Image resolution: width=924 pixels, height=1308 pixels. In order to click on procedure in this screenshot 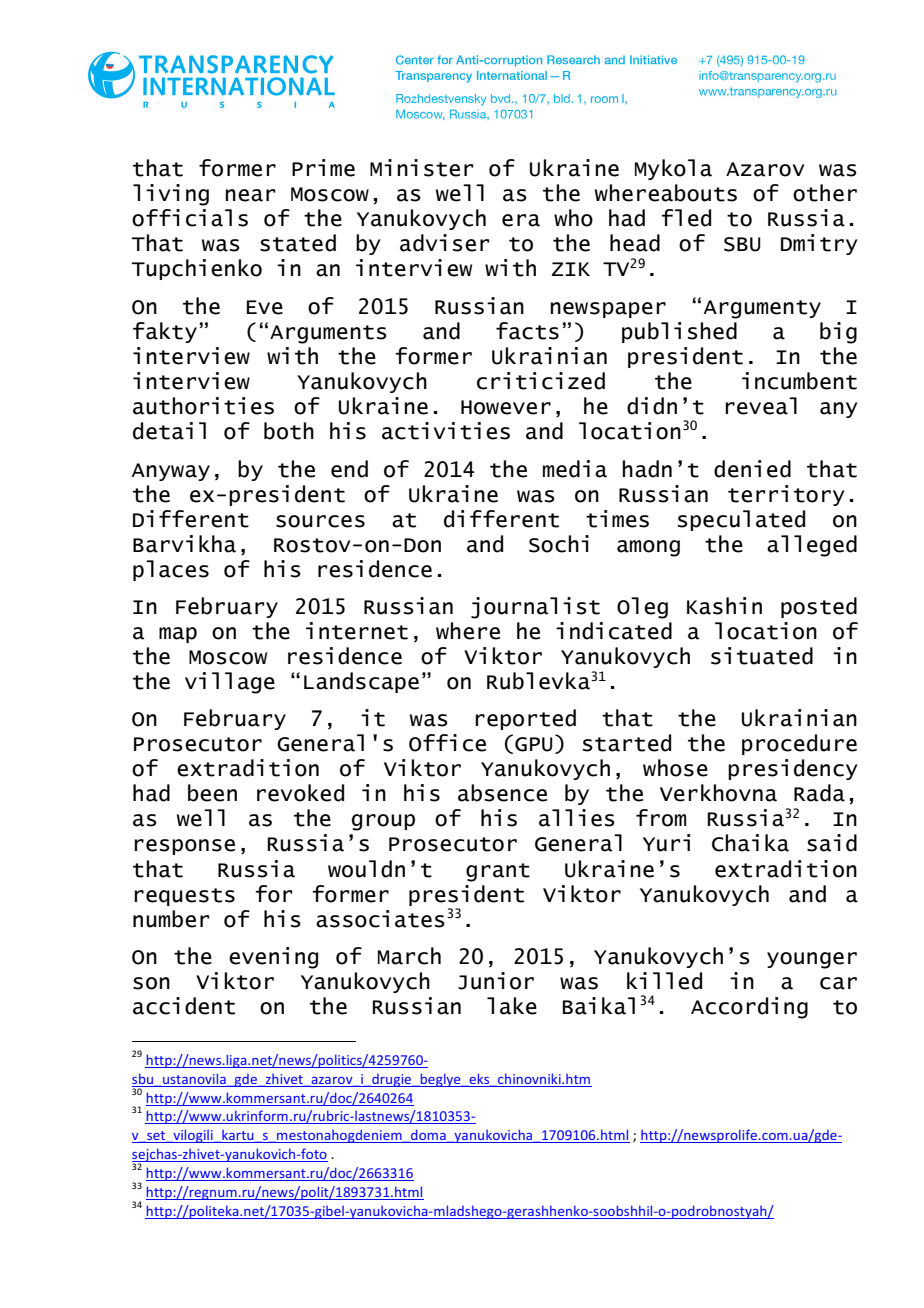, I will do `click(799, 744)`.
